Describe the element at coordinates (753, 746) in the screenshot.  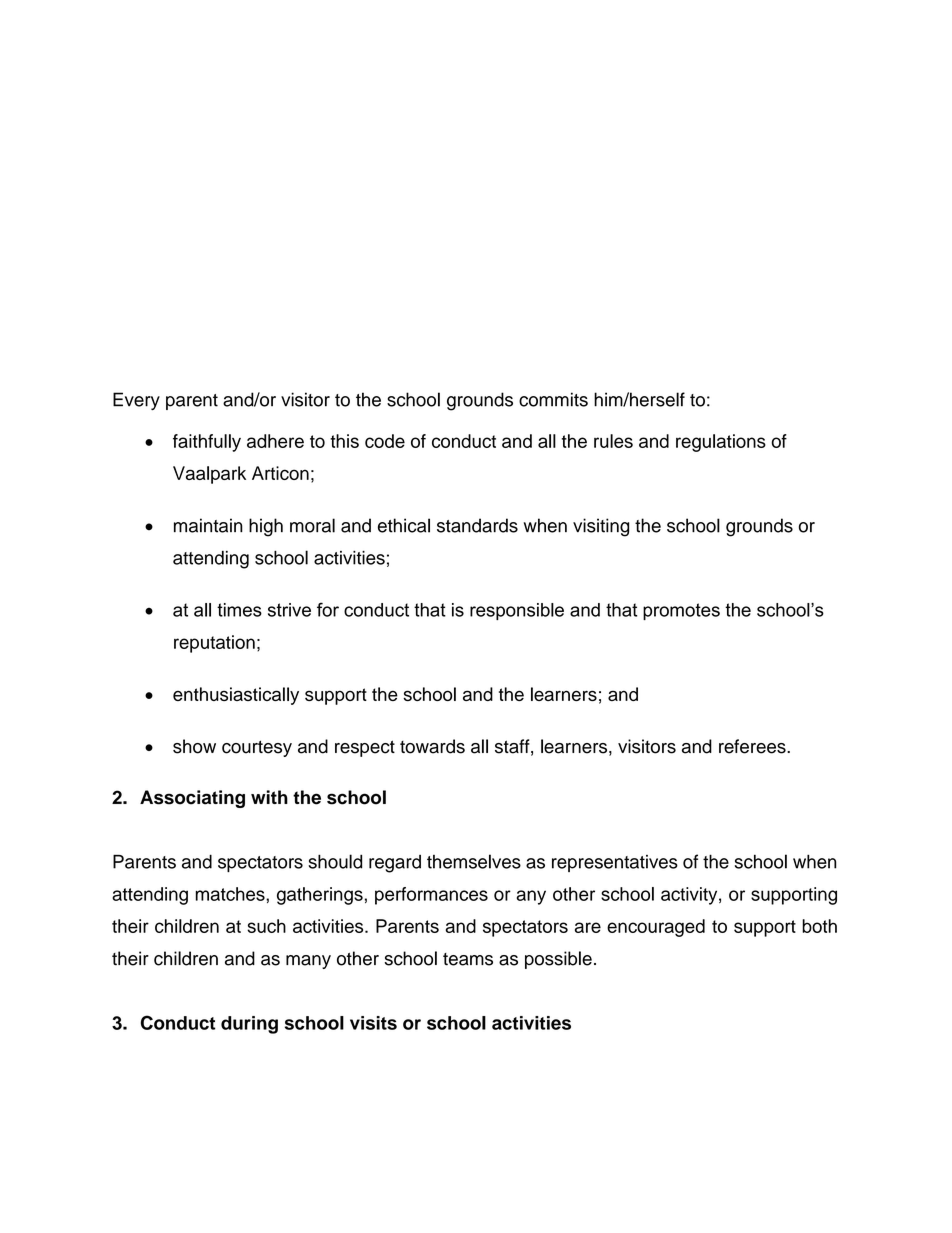
I see `referees` at that location.
